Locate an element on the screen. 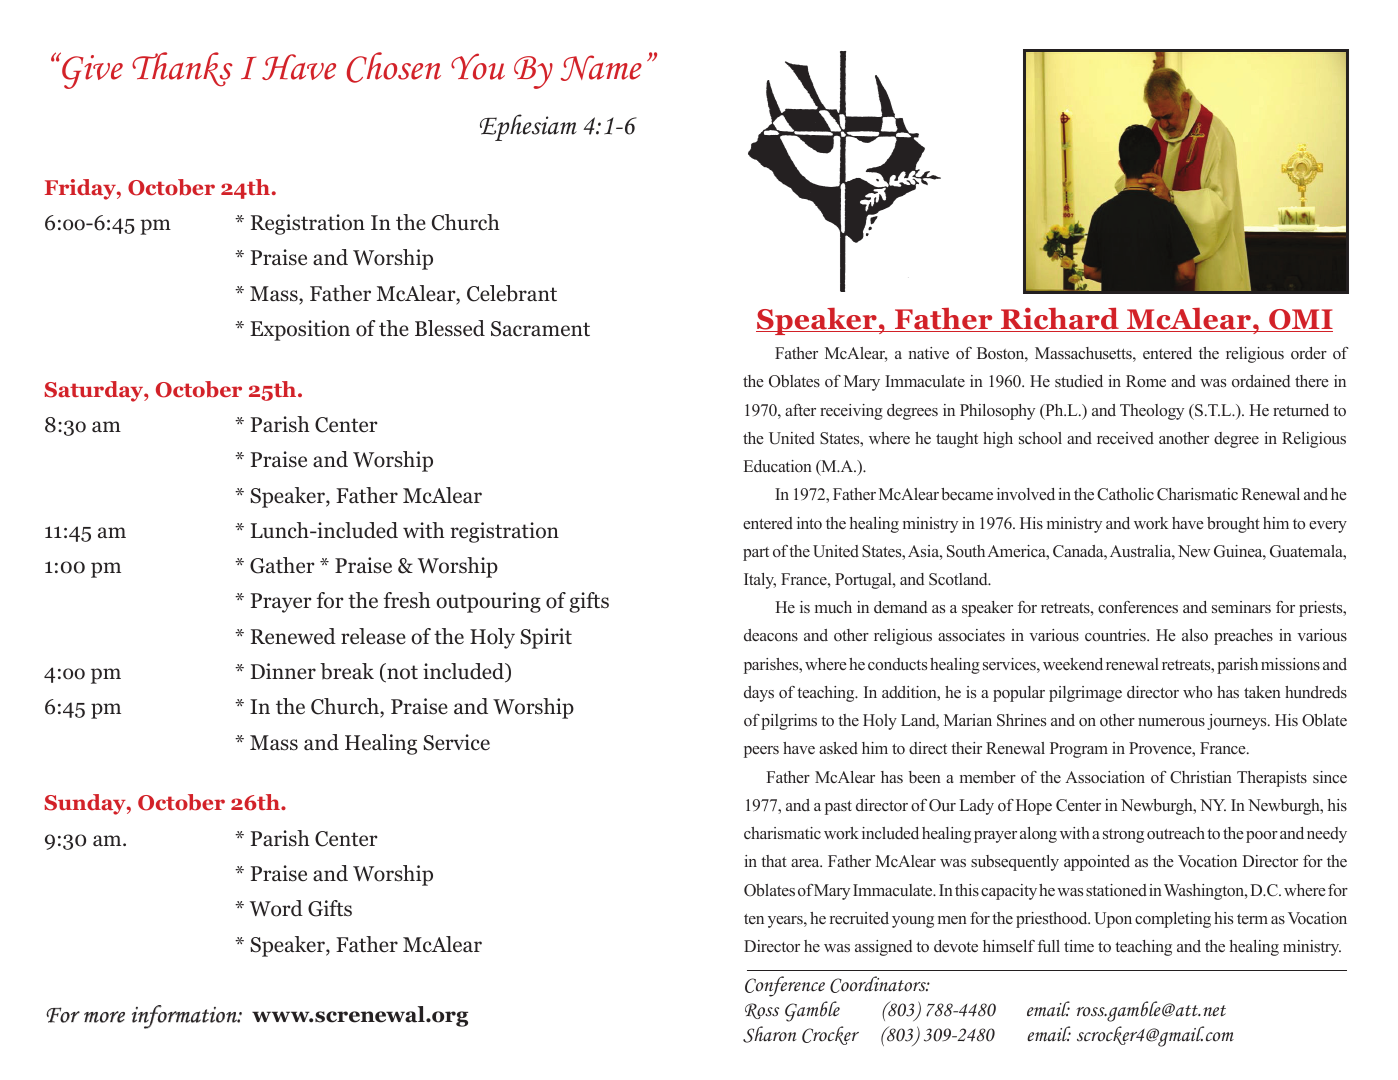  part is located at coordinates (756, 554).
